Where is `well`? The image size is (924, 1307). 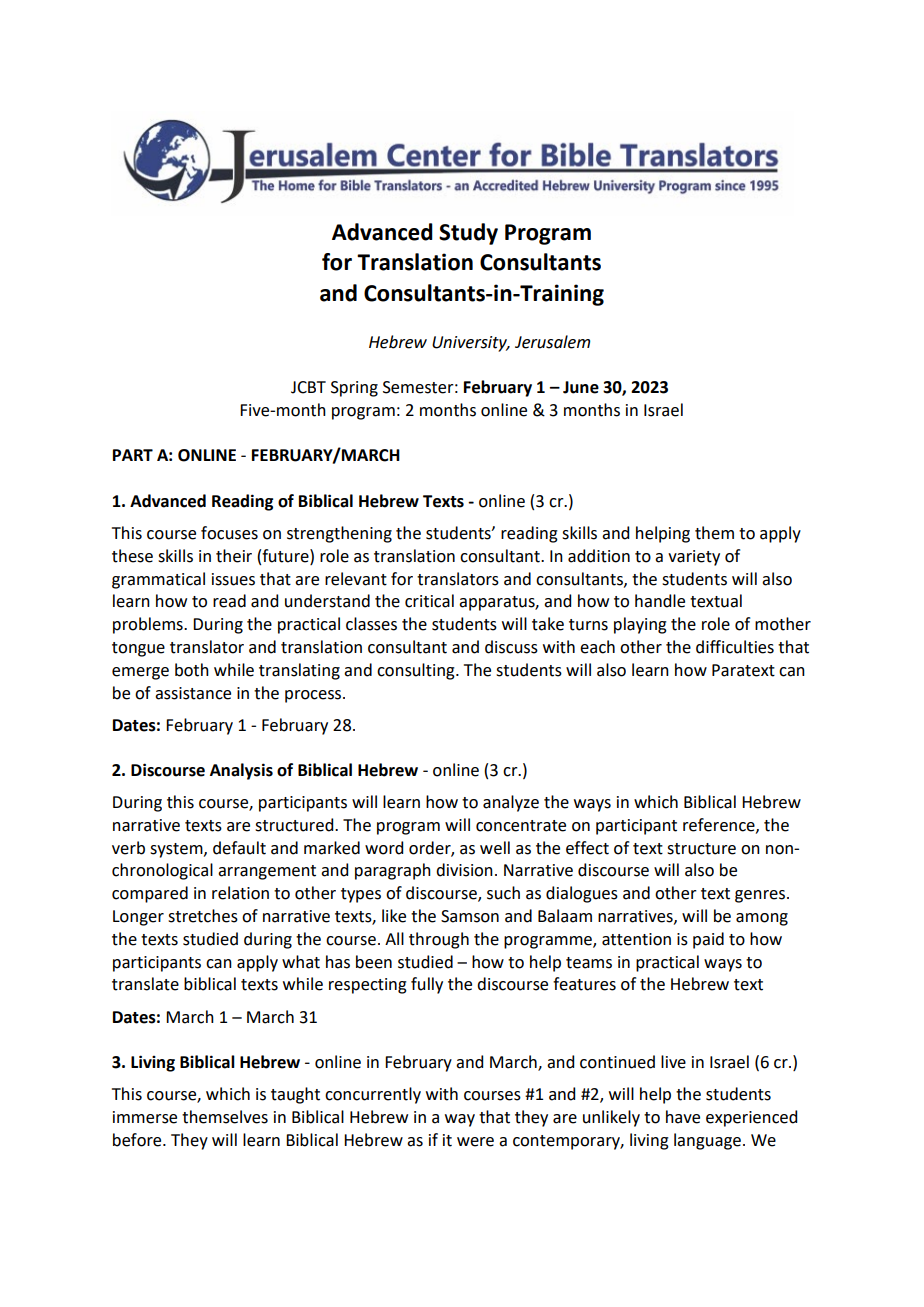 well is located at coordinates (495, 848).
